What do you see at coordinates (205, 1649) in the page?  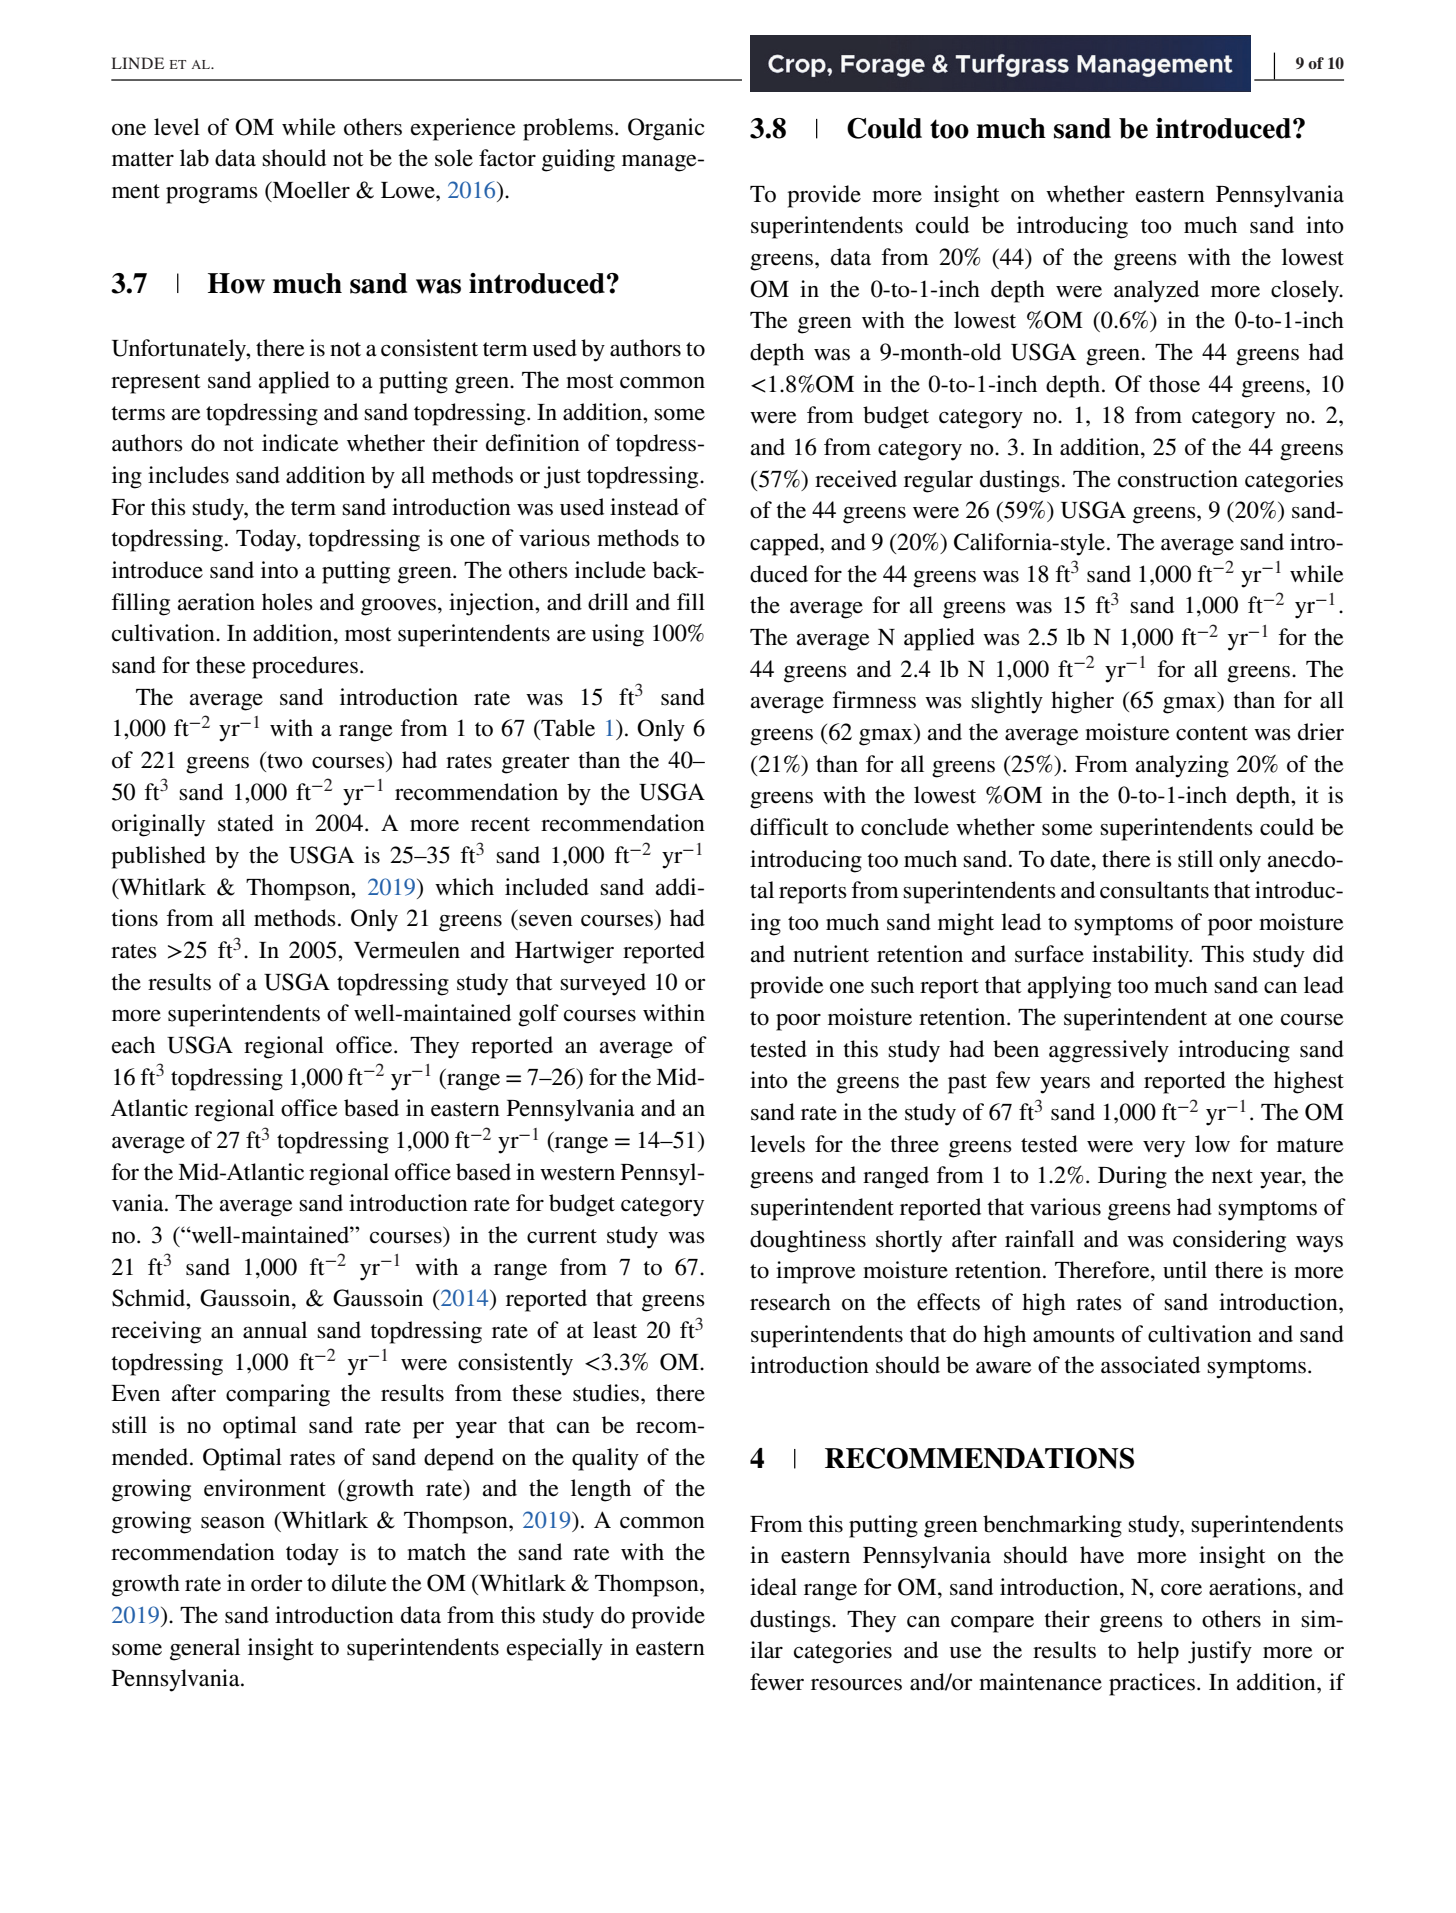 I see `general` at bounding box center [205, 1649].
